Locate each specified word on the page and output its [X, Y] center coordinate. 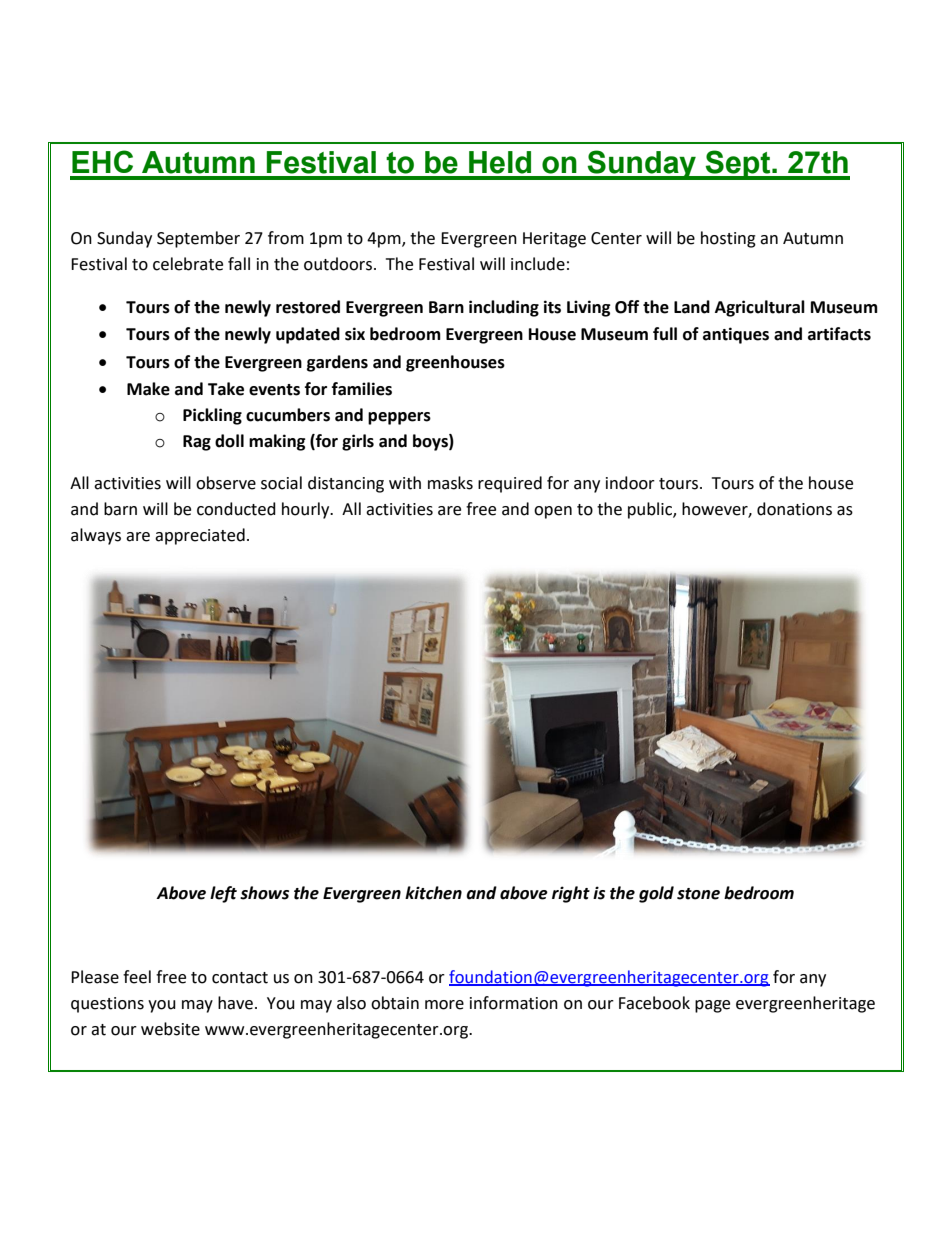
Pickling [212, 416]
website [170, 1029]
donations [794, 509]
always [96, 536]
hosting [728, 239]
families [362, 389]
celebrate [188, 264]
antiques [736, 335]
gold [656, 894]
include [538, 264]
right [571, 894]
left [223, 894]
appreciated [200, 536]
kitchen [433, 893]
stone [698, 894]
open [553, 512]
